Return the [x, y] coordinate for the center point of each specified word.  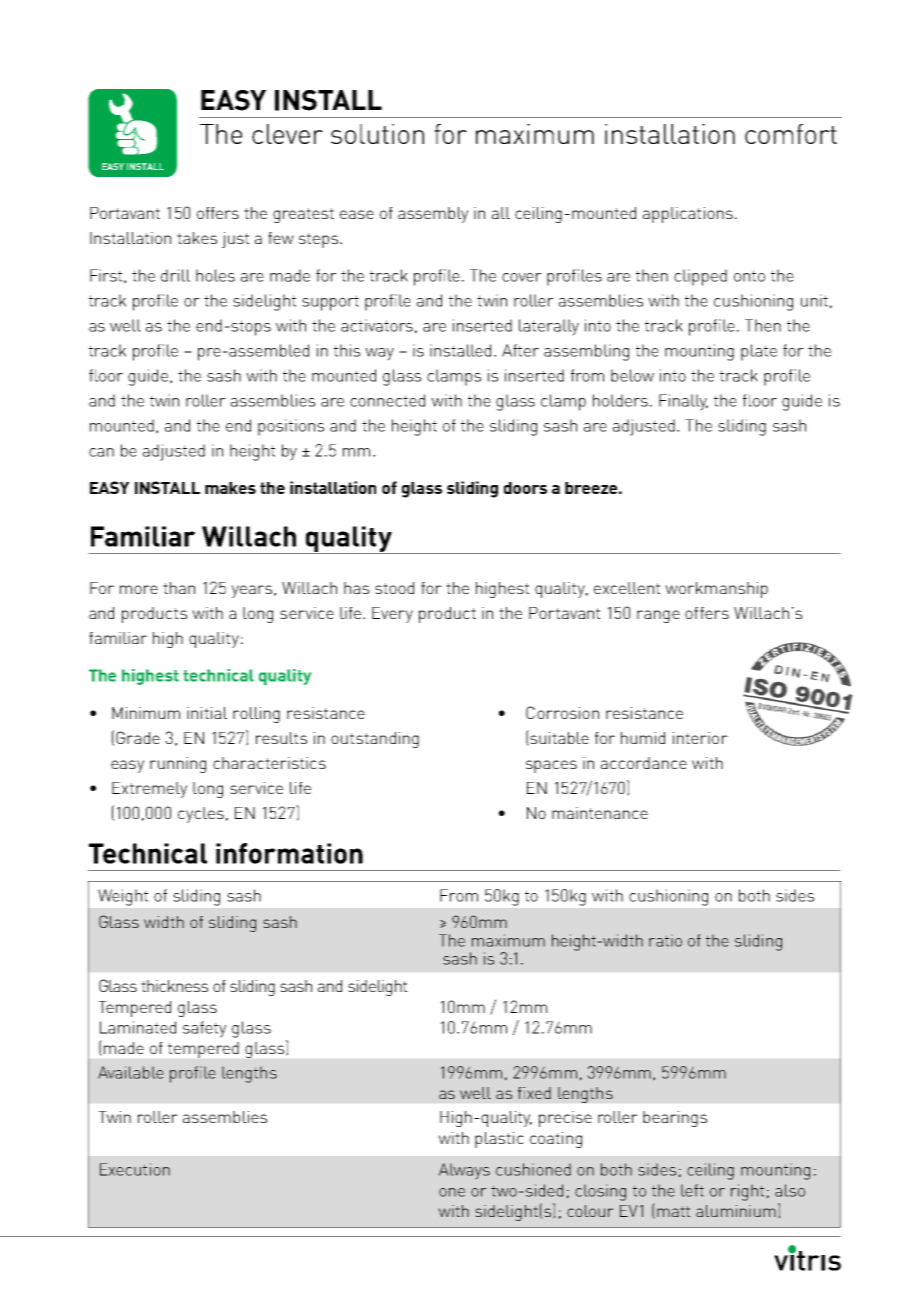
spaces [551, 766]
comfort [791, 134]
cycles [201, 815]
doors [525, 488]
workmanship [716, 590]
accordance [644, 763]
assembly [433, 215]
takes [197, 238]
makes [230, 488]
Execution [135, 1169]
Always [464, 1171]
